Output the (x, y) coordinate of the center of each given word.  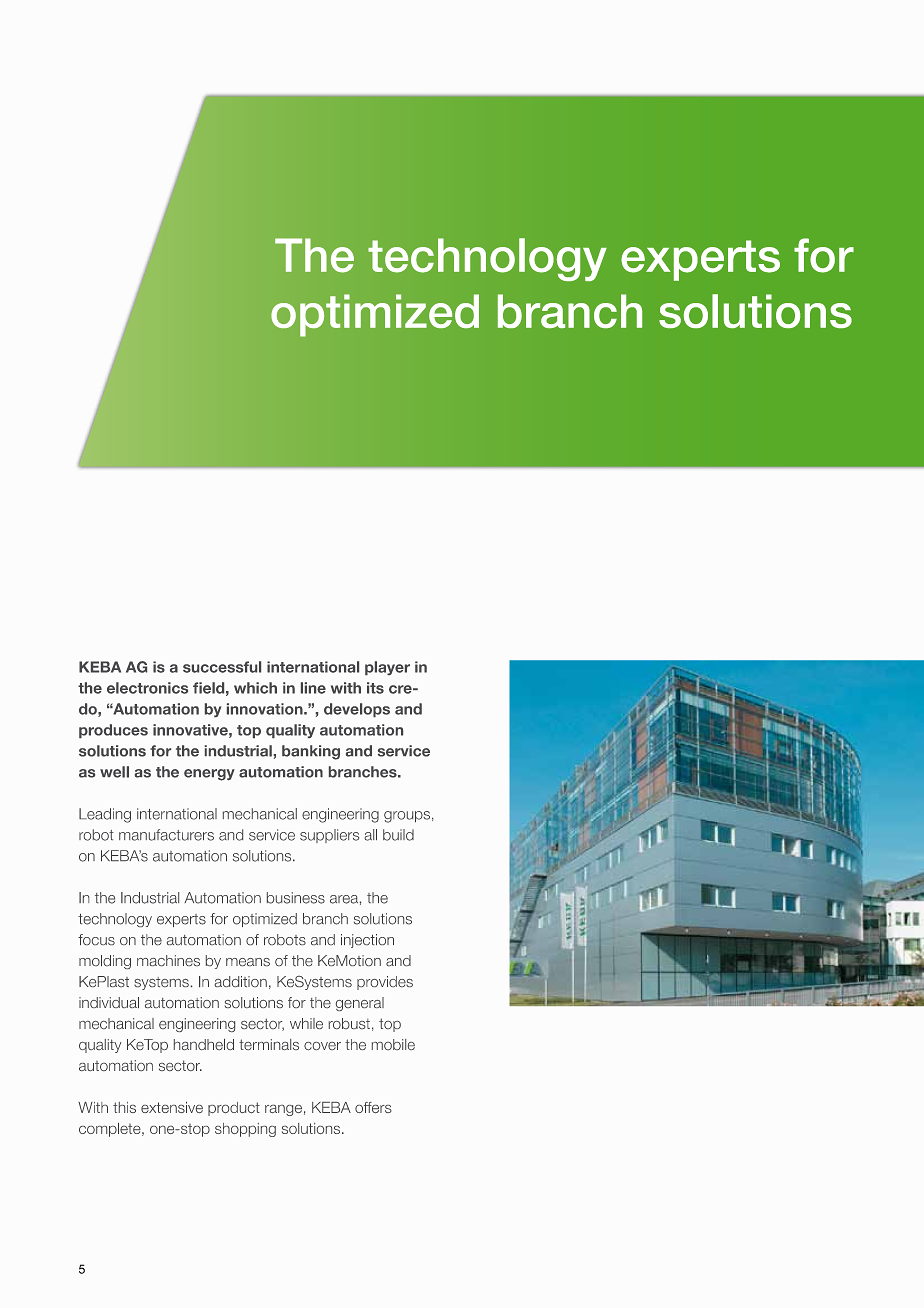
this (124, 1107)
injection (367, 941)
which (255, 688)
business (296, 898)
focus (96, 939)
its (375, 688)
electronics (147, 688)
